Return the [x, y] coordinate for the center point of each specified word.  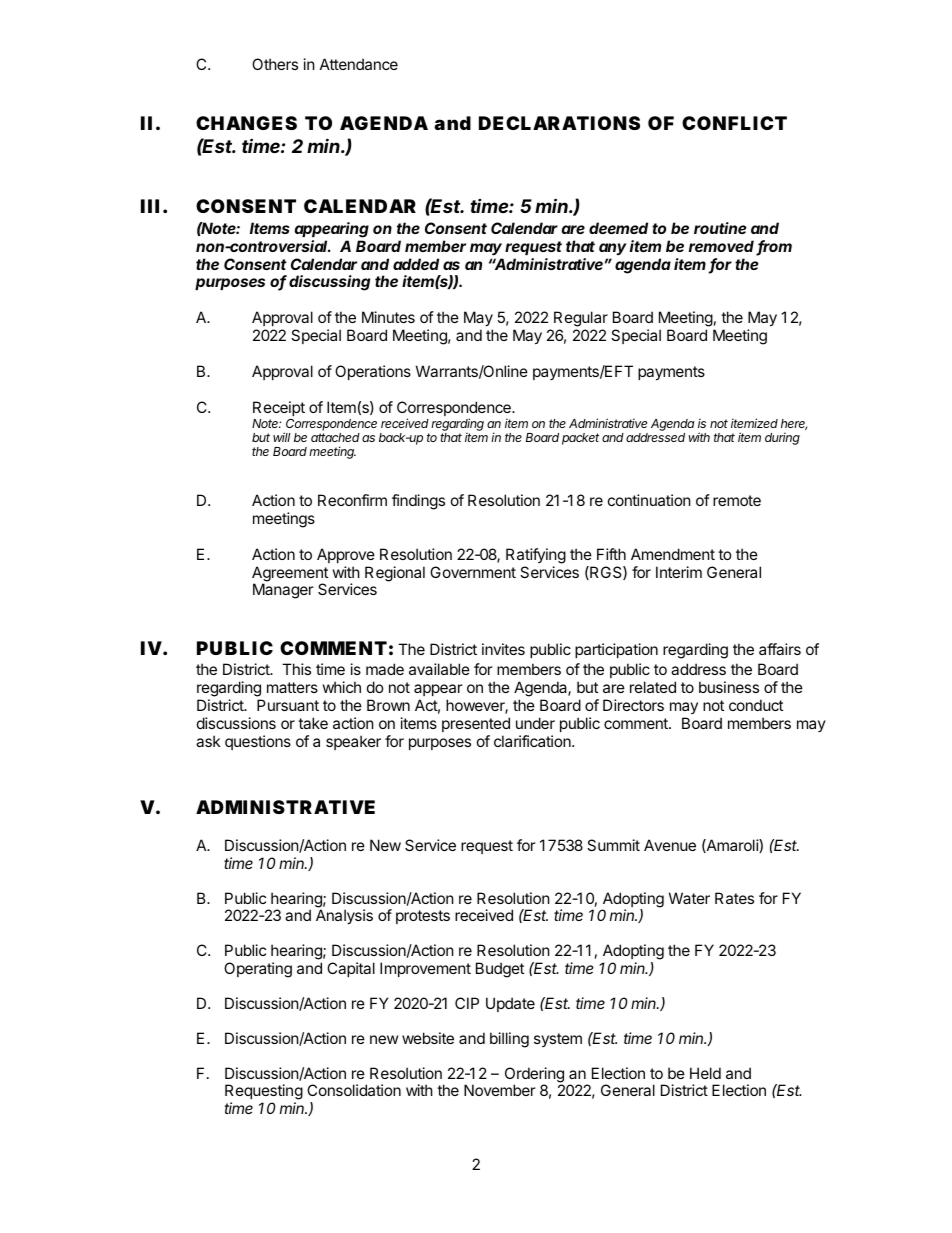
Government [473, 572]
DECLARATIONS [559, 123]
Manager [283, 591]
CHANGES [246, 123]
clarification [533, 741]
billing [509, 1040]
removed [723, 247]
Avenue [670, 845]
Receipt [279, 408]
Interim [679, 572]
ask [208, 741]
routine [720, 228]
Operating [258, 970]
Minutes [388, 317]
